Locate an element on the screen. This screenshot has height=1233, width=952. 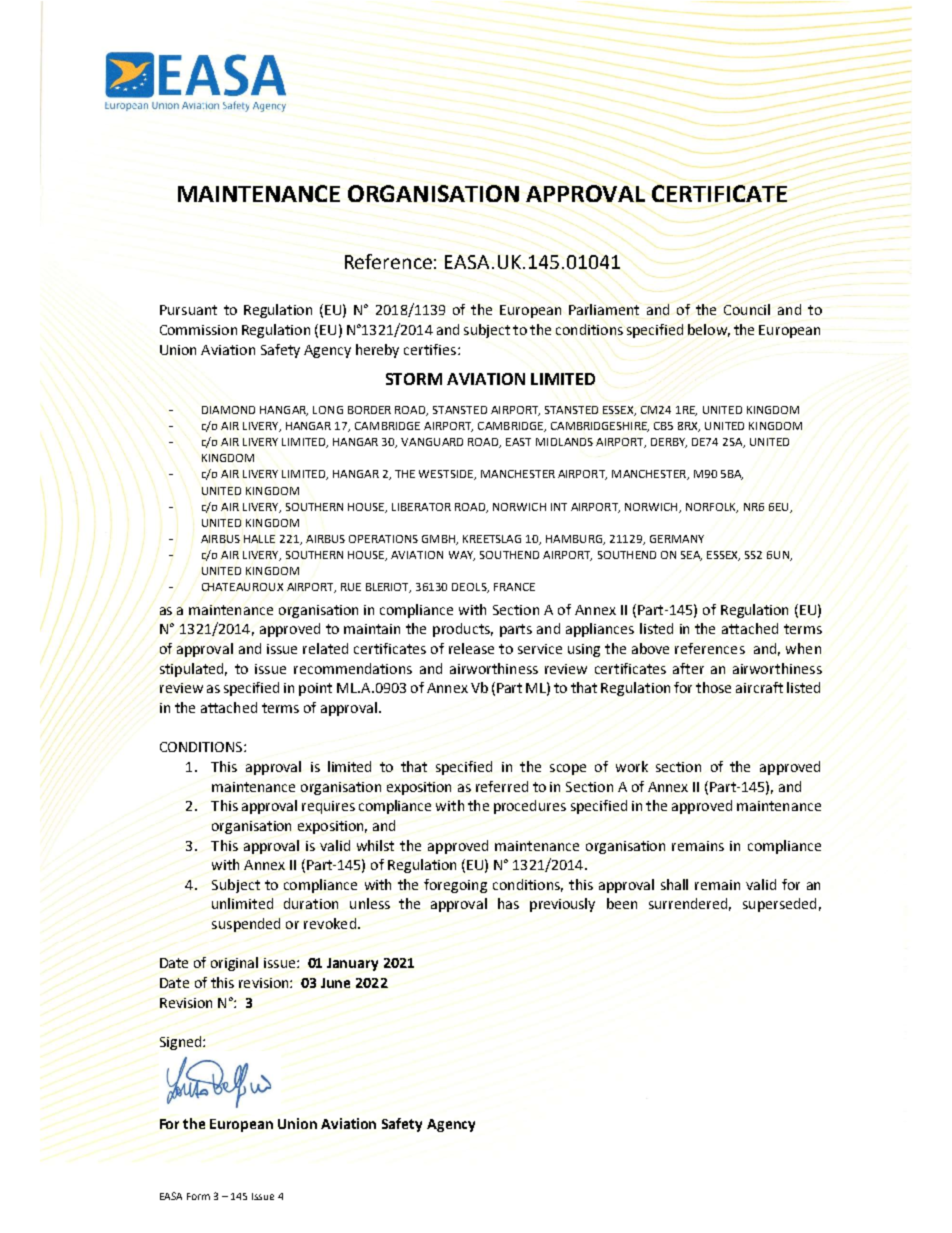
certifies is located at coordinates (430, 349).
